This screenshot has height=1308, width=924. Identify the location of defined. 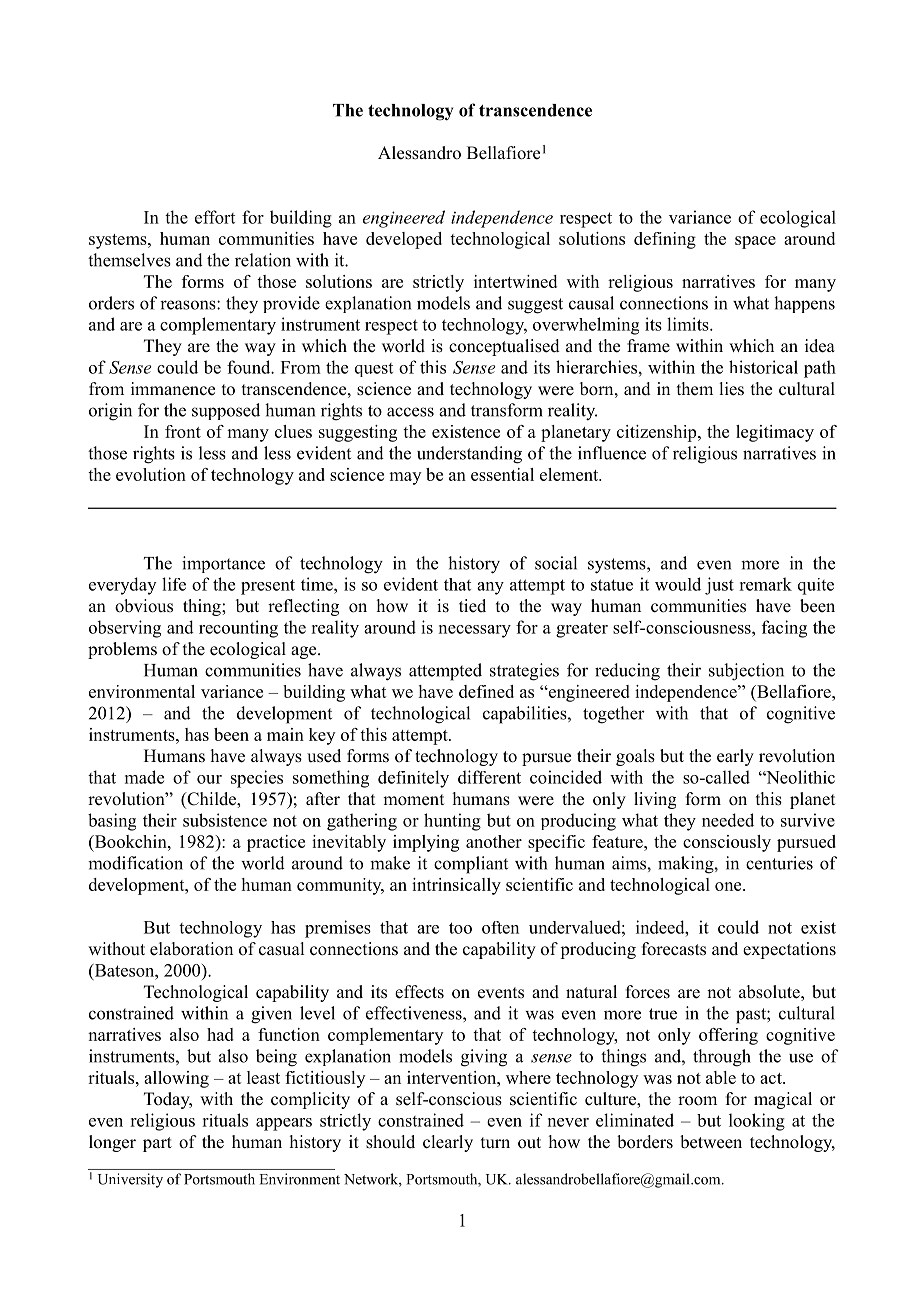
(486, 691).
